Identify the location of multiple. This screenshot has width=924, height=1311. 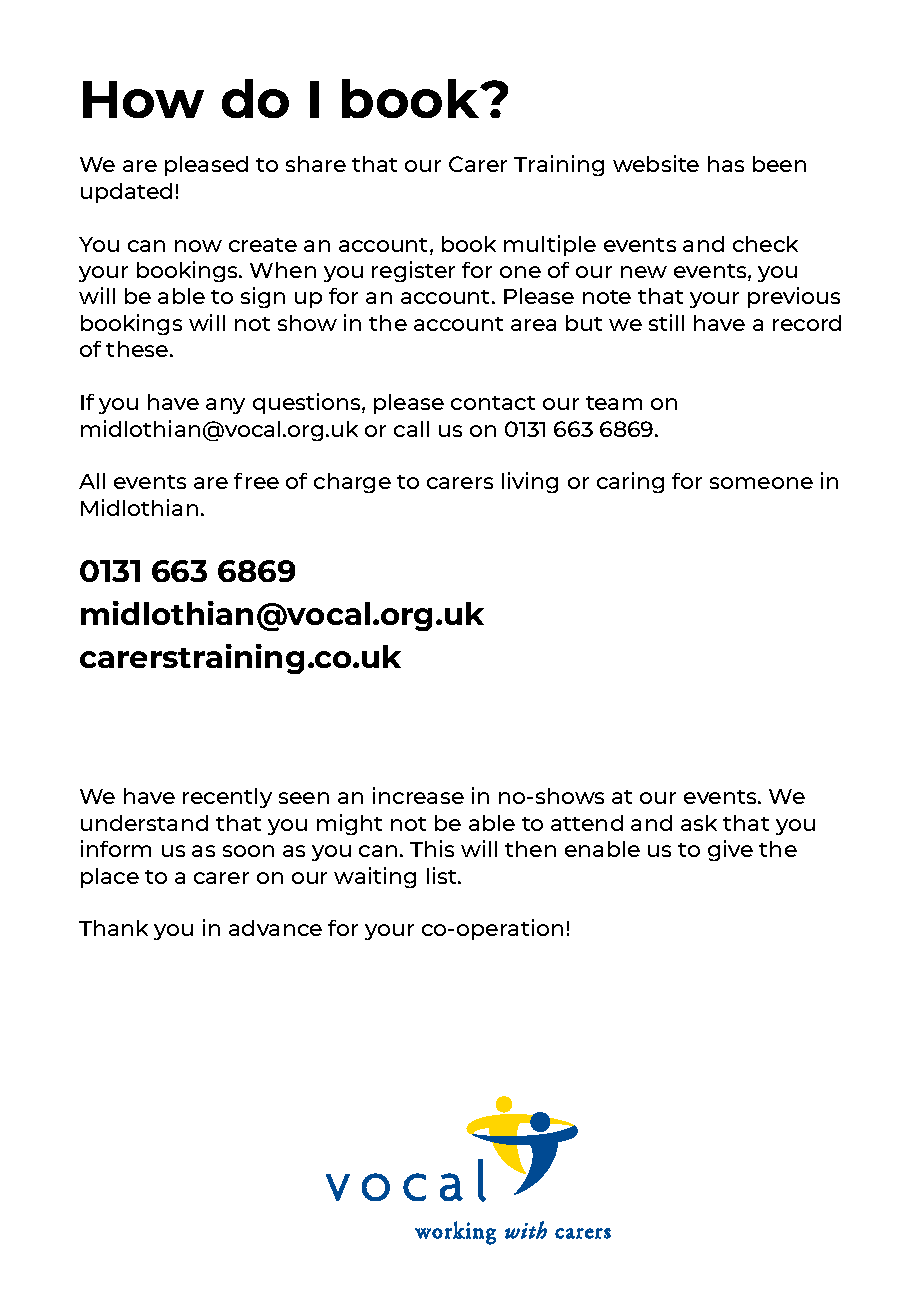
(550, 245).
